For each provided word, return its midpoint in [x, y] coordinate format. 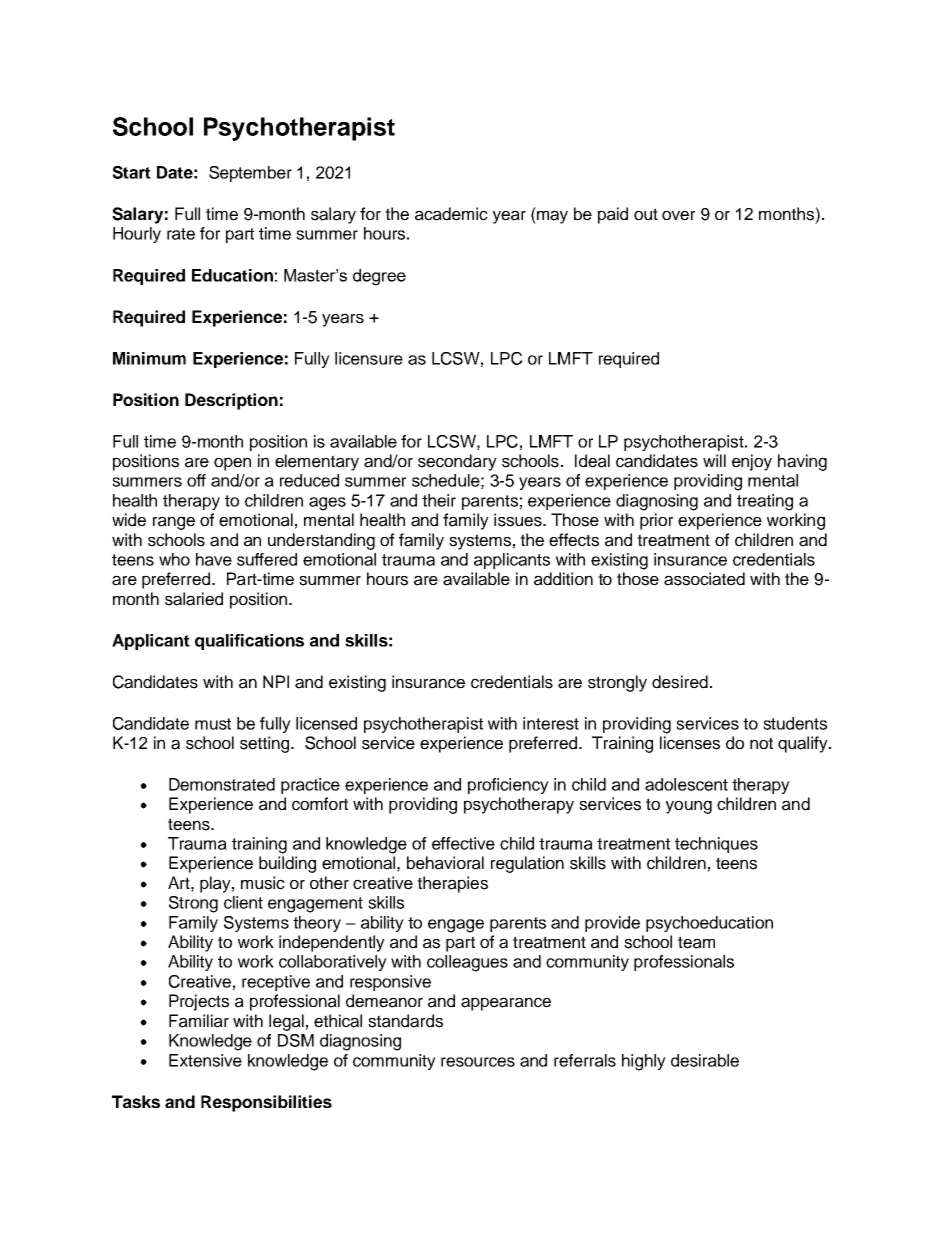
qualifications [249, 642]
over [678, 216]
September [250, 174]
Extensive [205, 1060]
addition [563, 579]
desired [680, 682]
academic [451, 214]
